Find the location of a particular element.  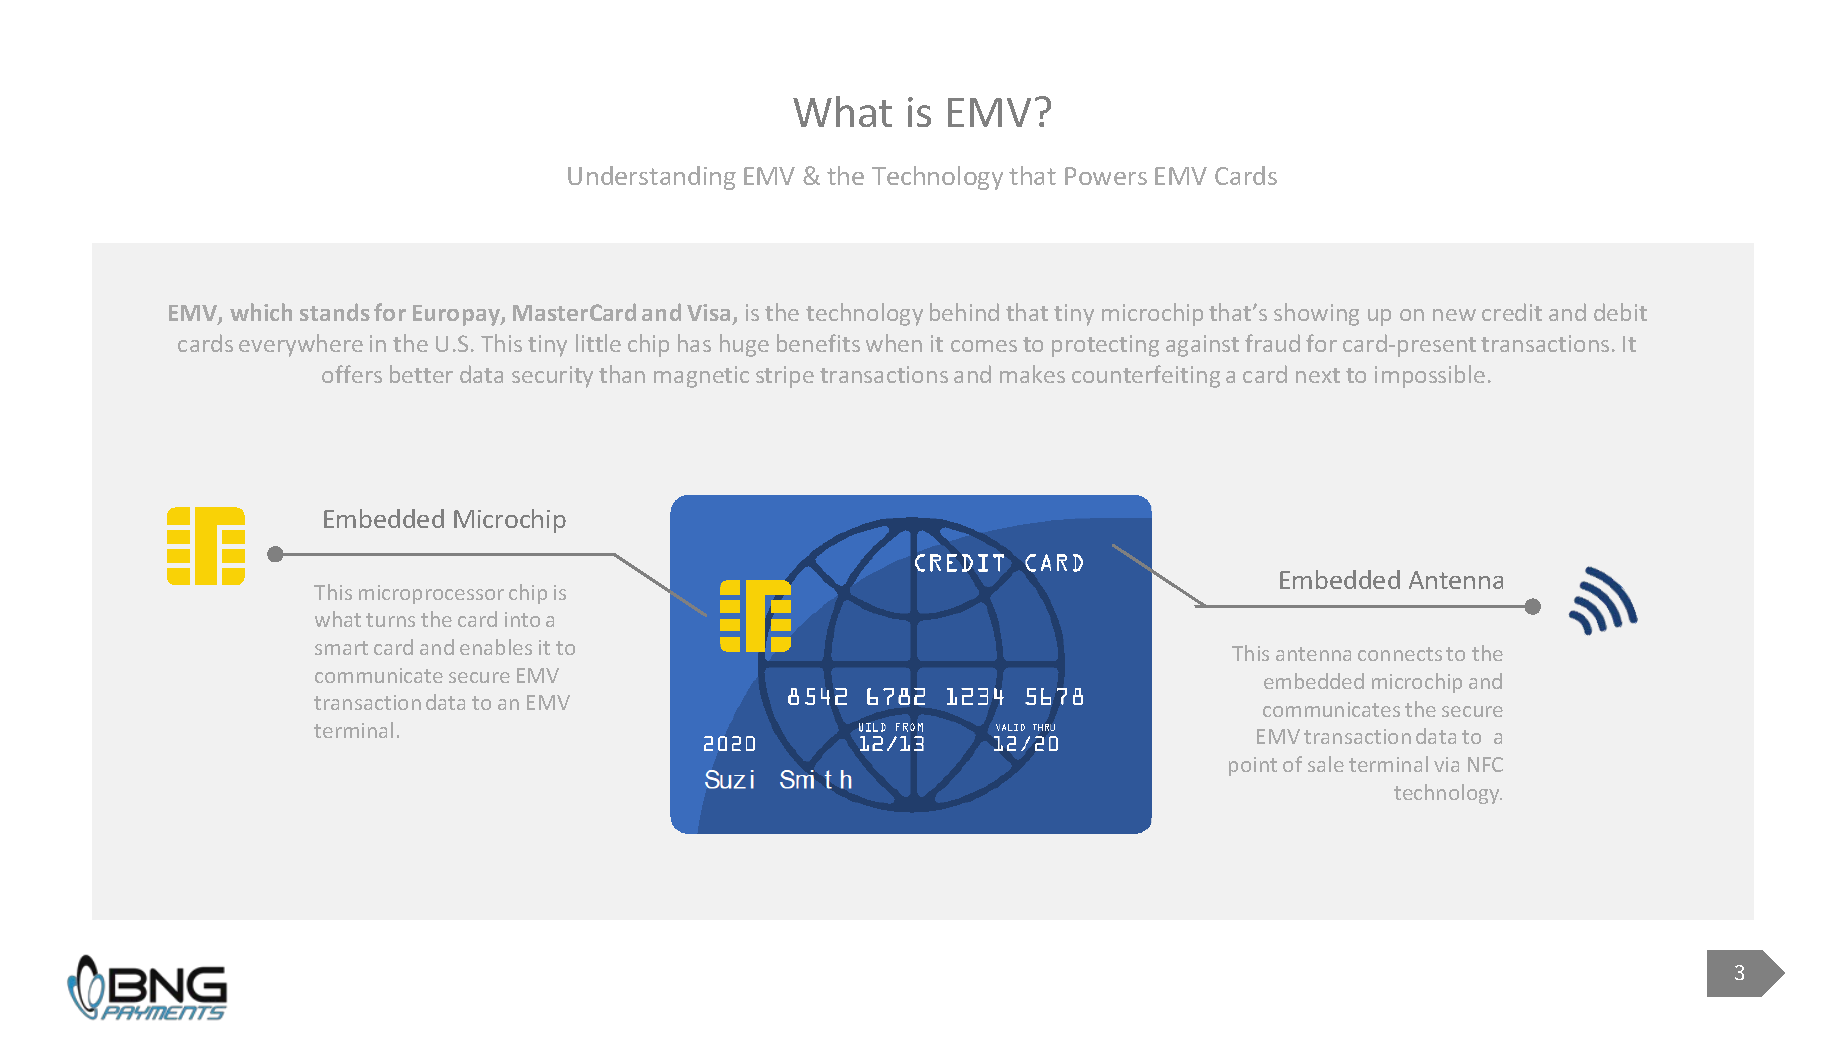

point is located at coordinates (1253, 766).
